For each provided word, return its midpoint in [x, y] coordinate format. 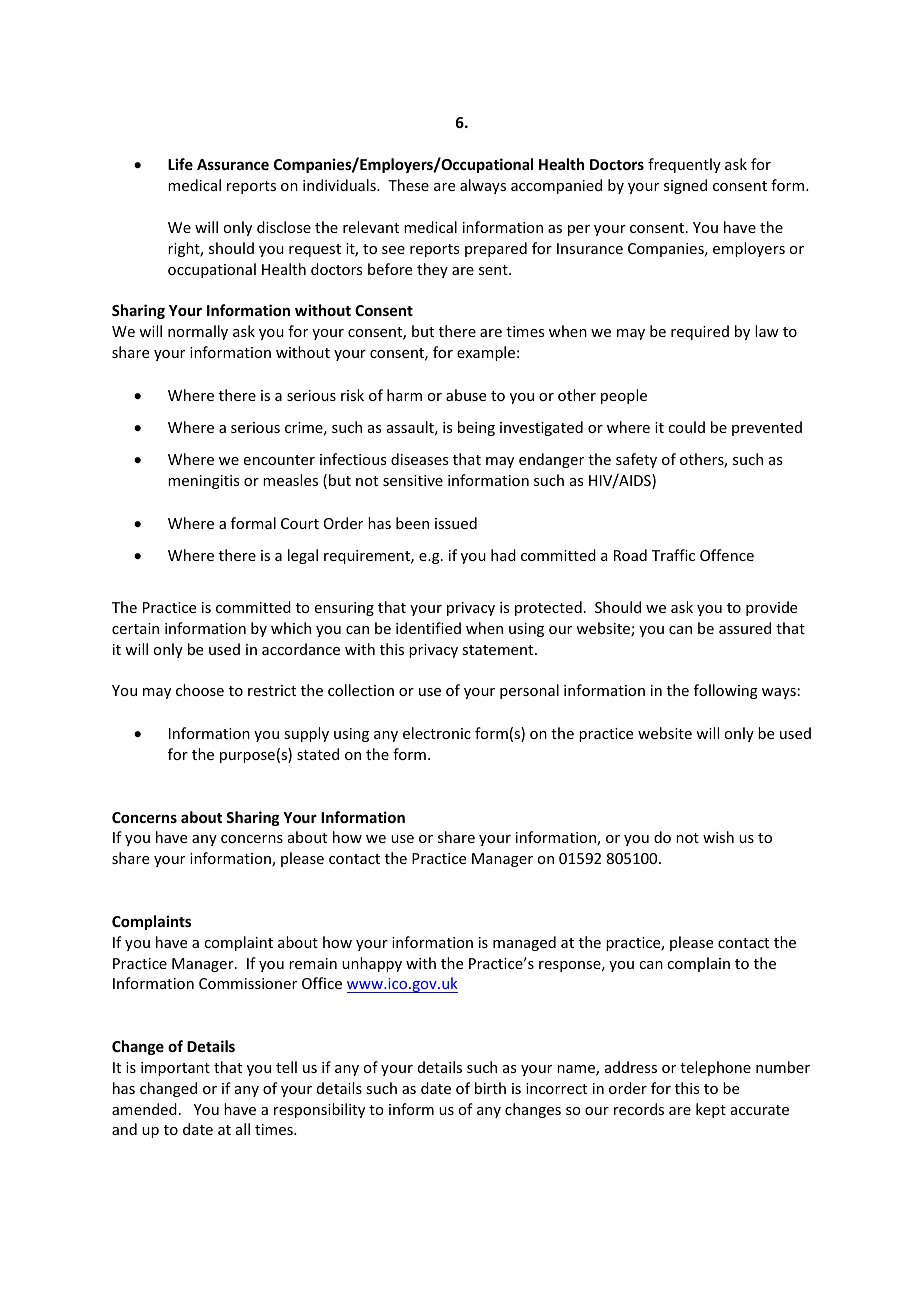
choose [200, 690]
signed [685, 186]
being [476, 428]
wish [718, 837]
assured [745, 628]
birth [490, 1088]
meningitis [203, 482]
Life [180, 164]
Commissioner [248, 983]
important [175, 1069]
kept [711, 1110]
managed [524, 943]
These [408, 185]
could [686, 427]
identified [428, 628]
